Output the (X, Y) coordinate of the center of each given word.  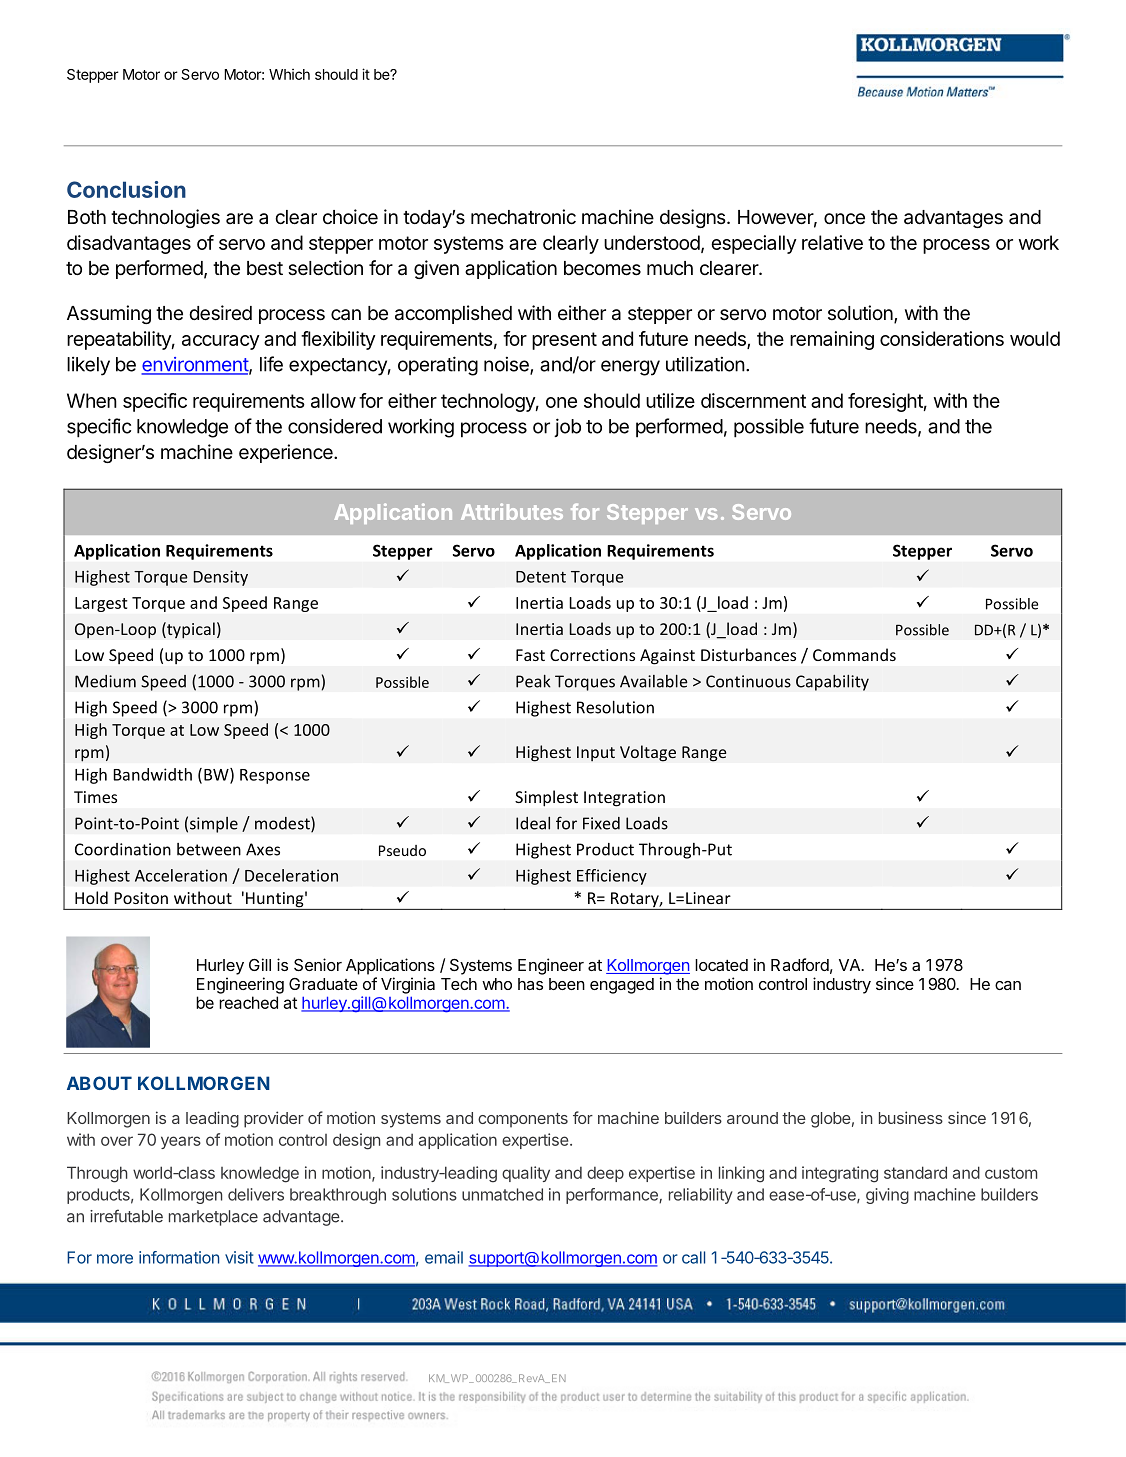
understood (652, 242)
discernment (753, 400)
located (721, 965)
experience (287, 453)
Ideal (533, 823)
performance (613, 1196)
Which (289, 74)
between (209, 849)
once (844, 218)
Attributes (512, 511)
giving (887, 1196)
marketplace (213, 1218)
